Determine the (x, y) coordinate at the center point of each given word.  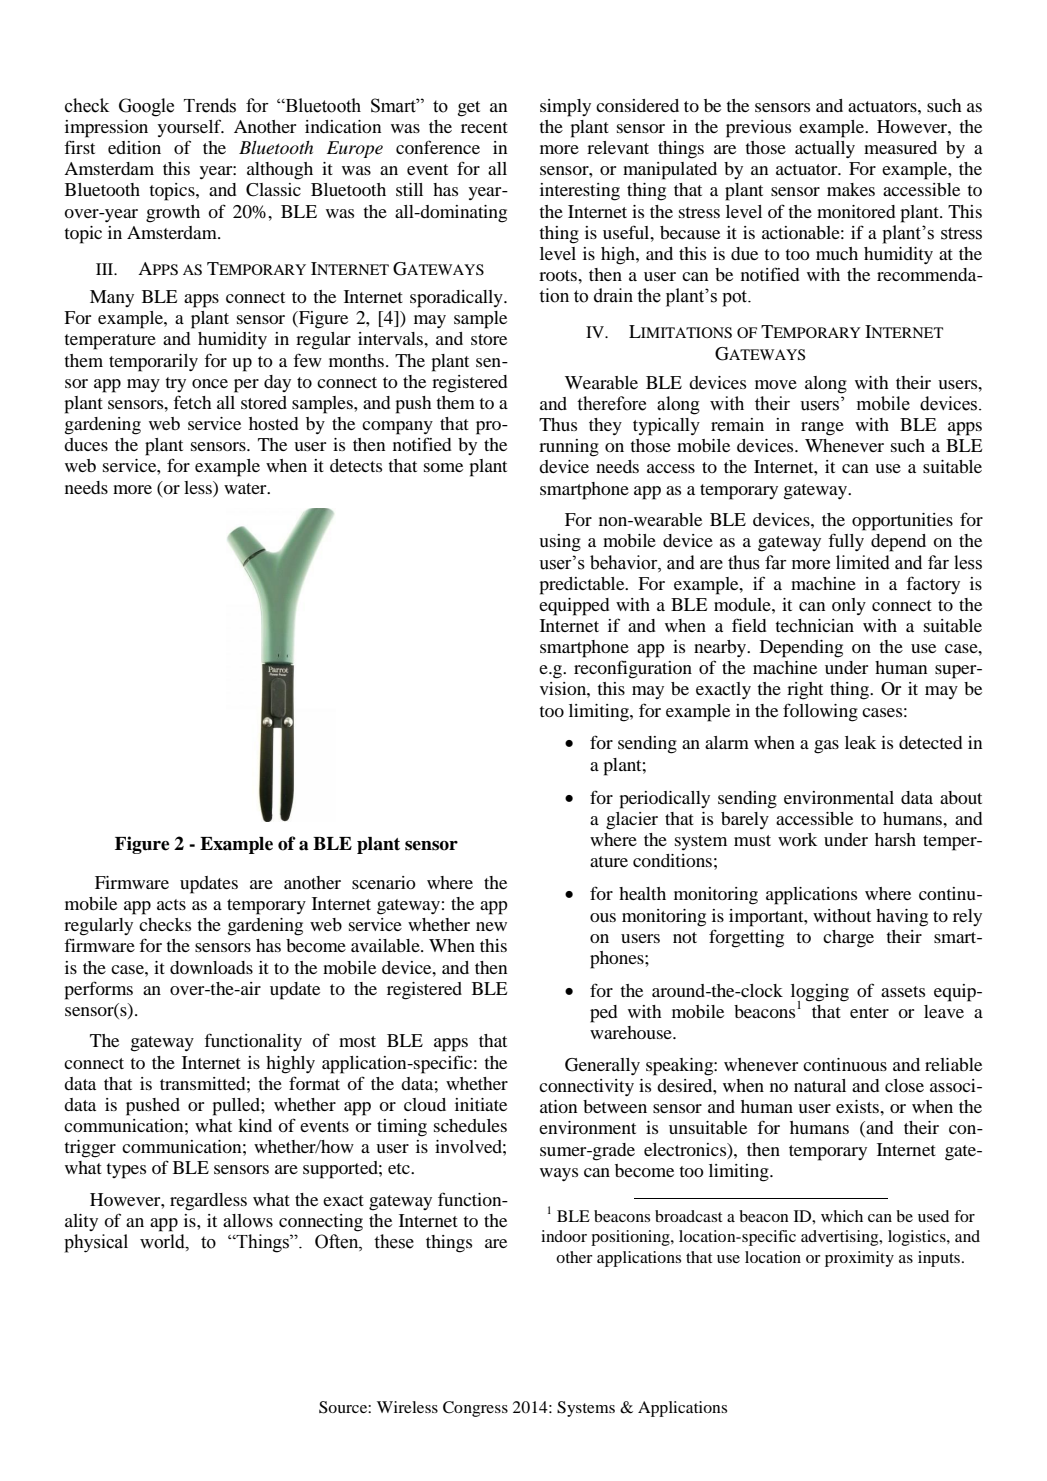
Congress (475, 1409)
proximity (859, 1259)
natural (820, 1085)
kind (255, 1125)
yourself (190, 128)
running (569, 448)
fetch (192, 402)
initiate (481, 1104)
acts (171, 904)
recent (484, 127)
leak (860, 742)
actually (825, 149)
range (822, 429)
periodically (664, 800)
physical (96, 1243)
